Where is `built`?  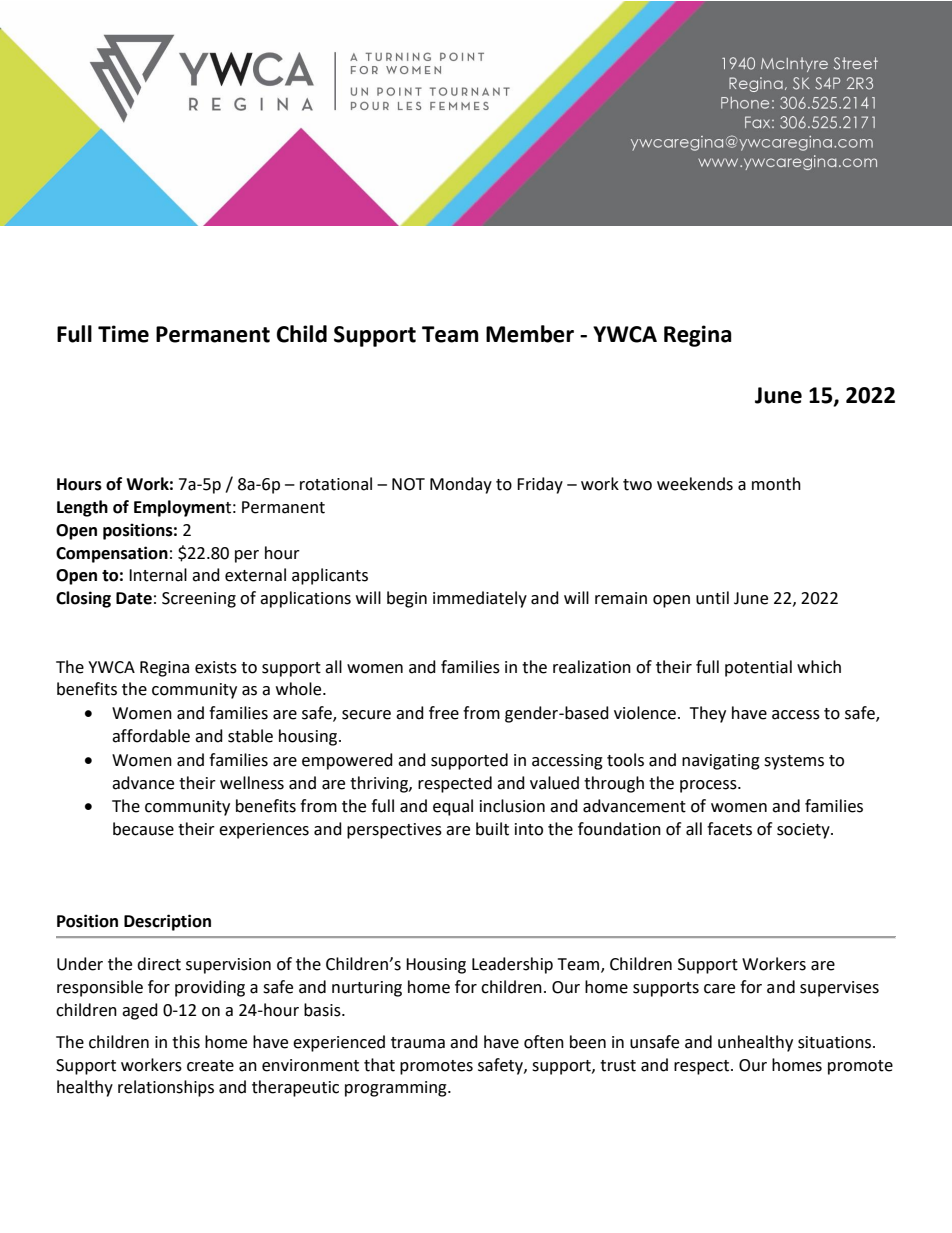 built is located at coordinates (492, 829).
